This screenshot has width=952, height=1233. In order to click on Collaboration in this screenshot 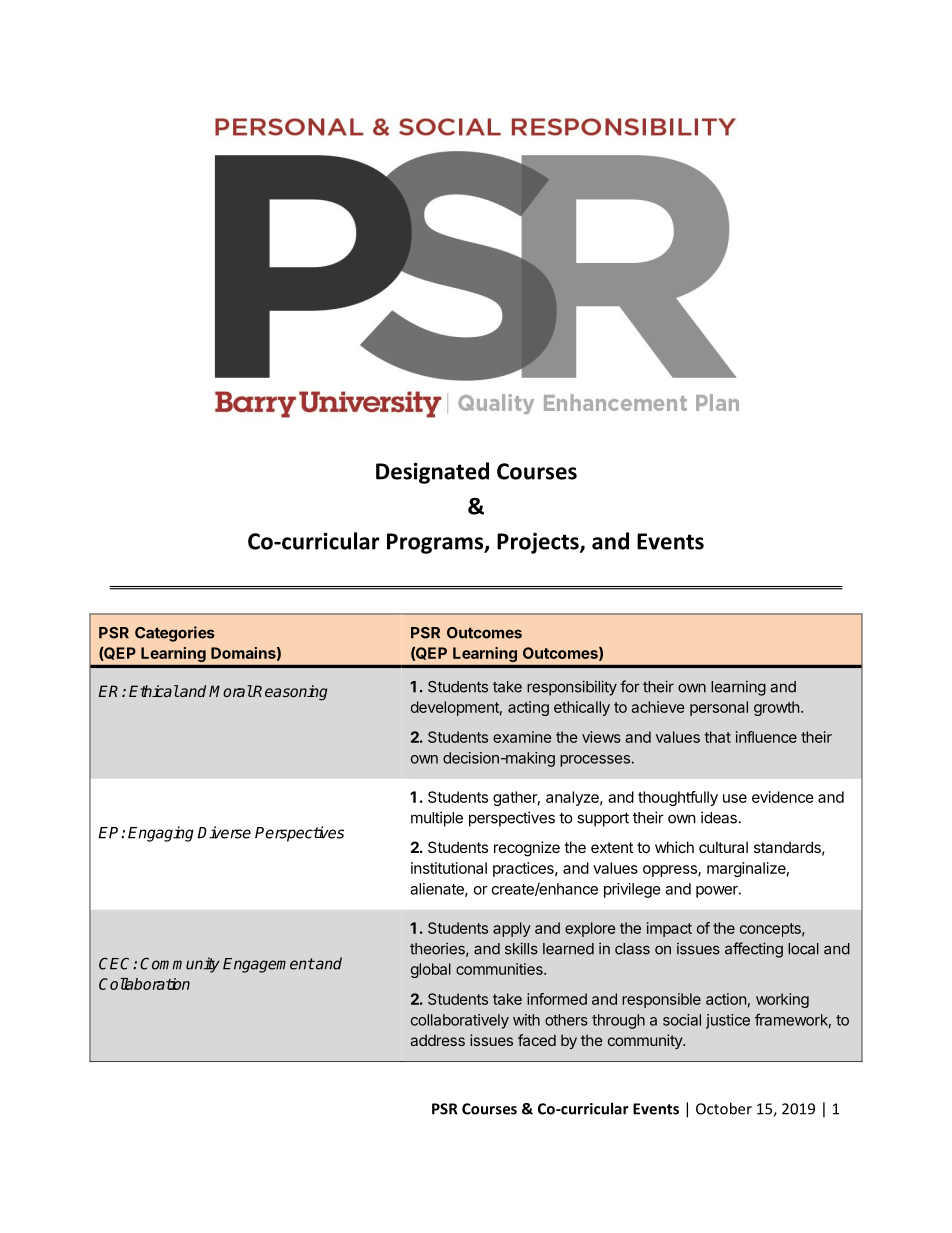, I will do `click(144, 984)`.
